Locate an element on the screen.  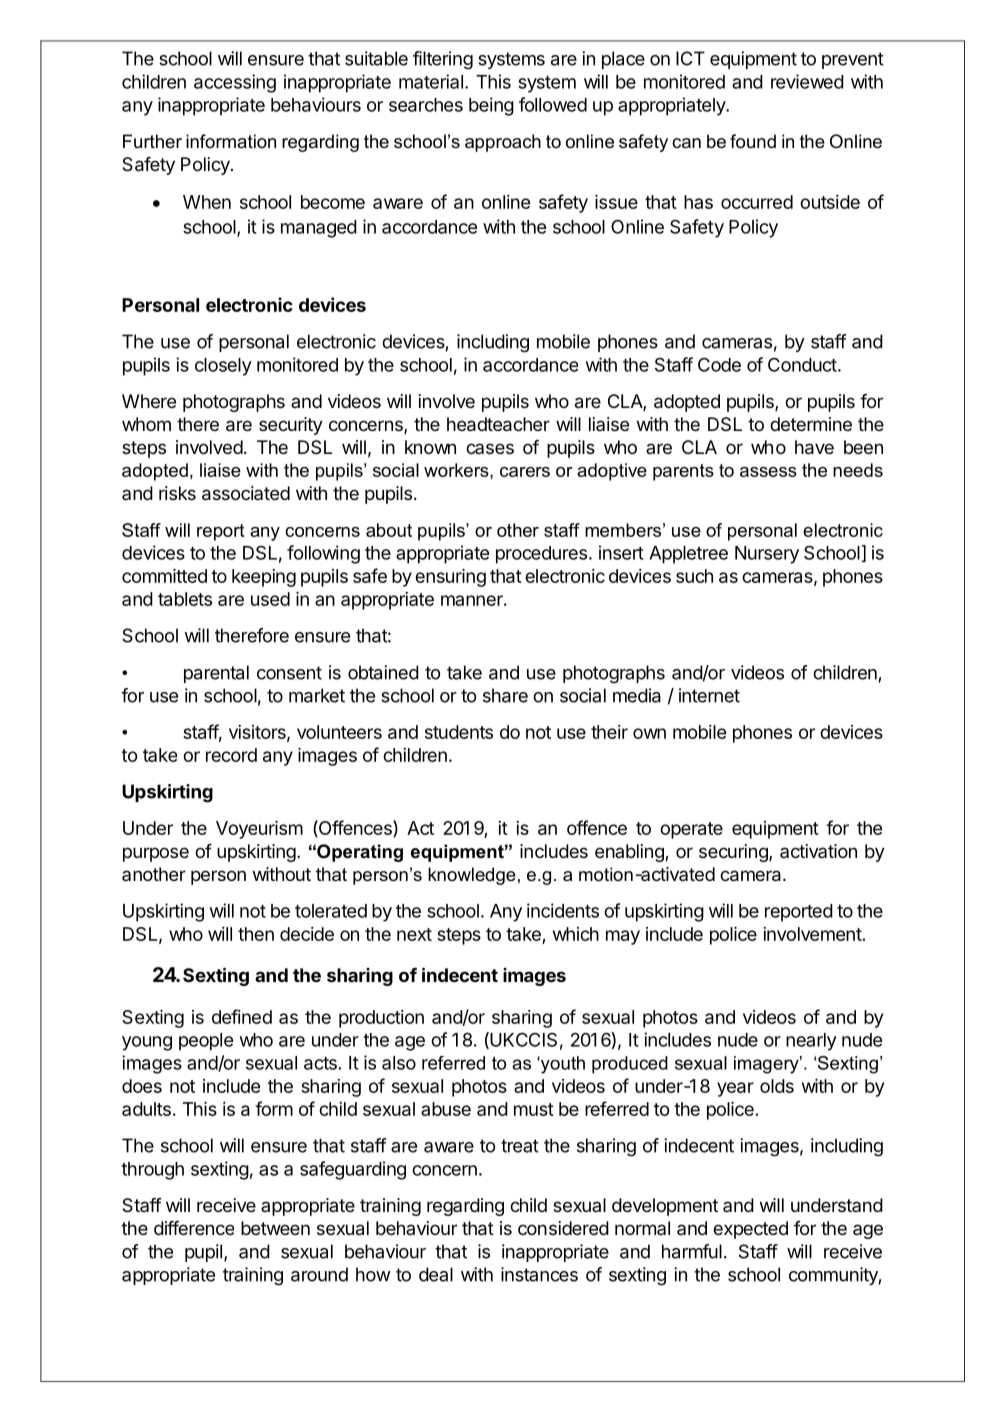
assess is located at coordinates (768, 472).
